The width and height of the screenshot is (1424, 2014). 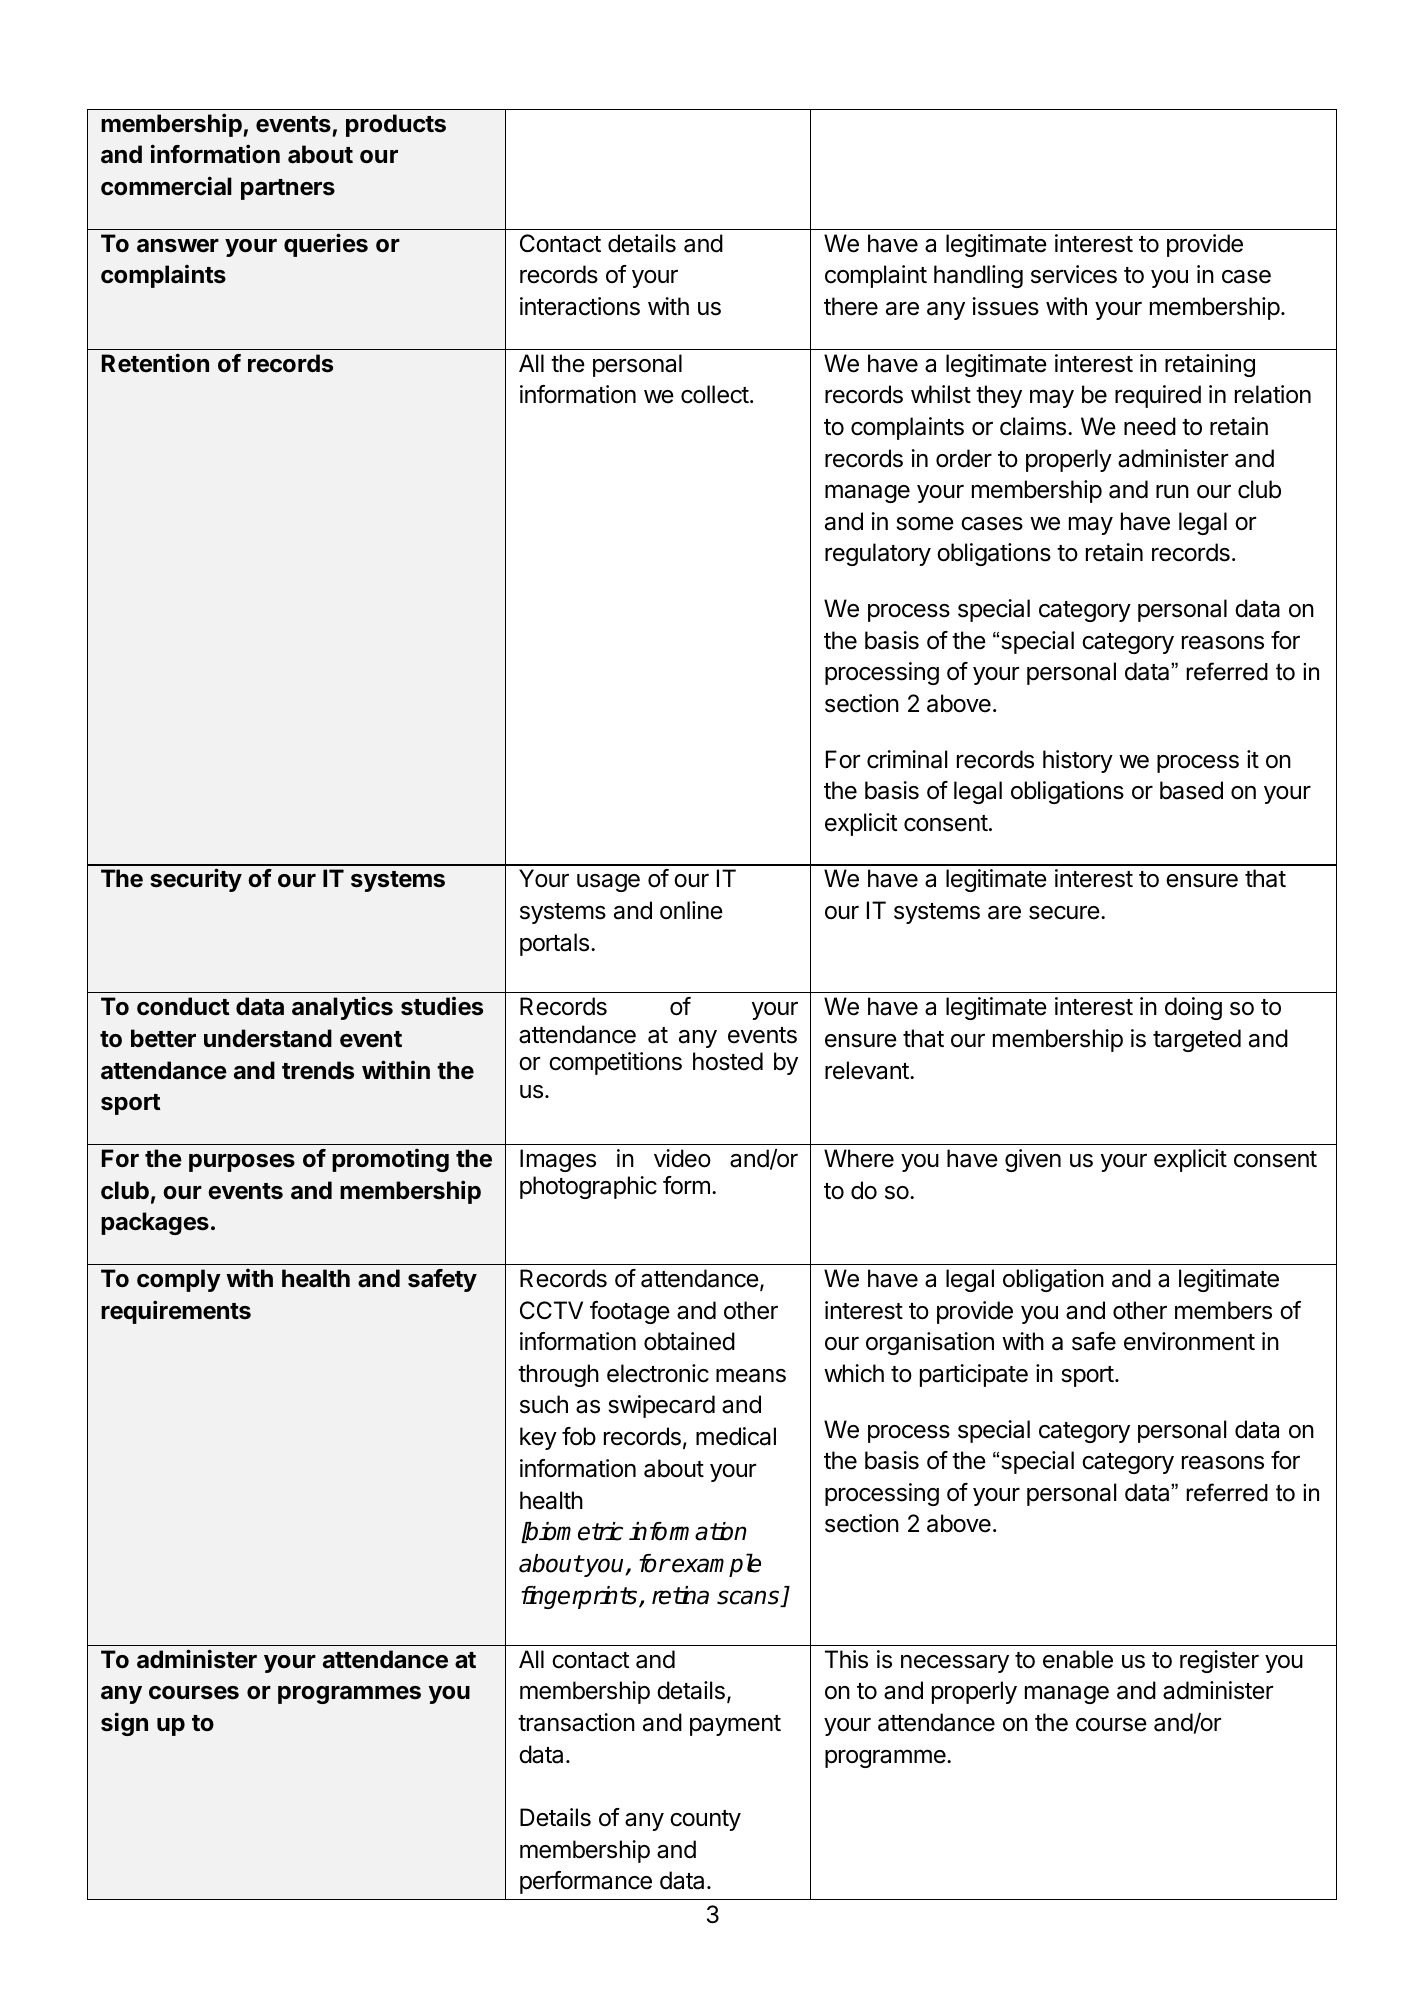 I want to click on partners, so click(x=288, y=189).
